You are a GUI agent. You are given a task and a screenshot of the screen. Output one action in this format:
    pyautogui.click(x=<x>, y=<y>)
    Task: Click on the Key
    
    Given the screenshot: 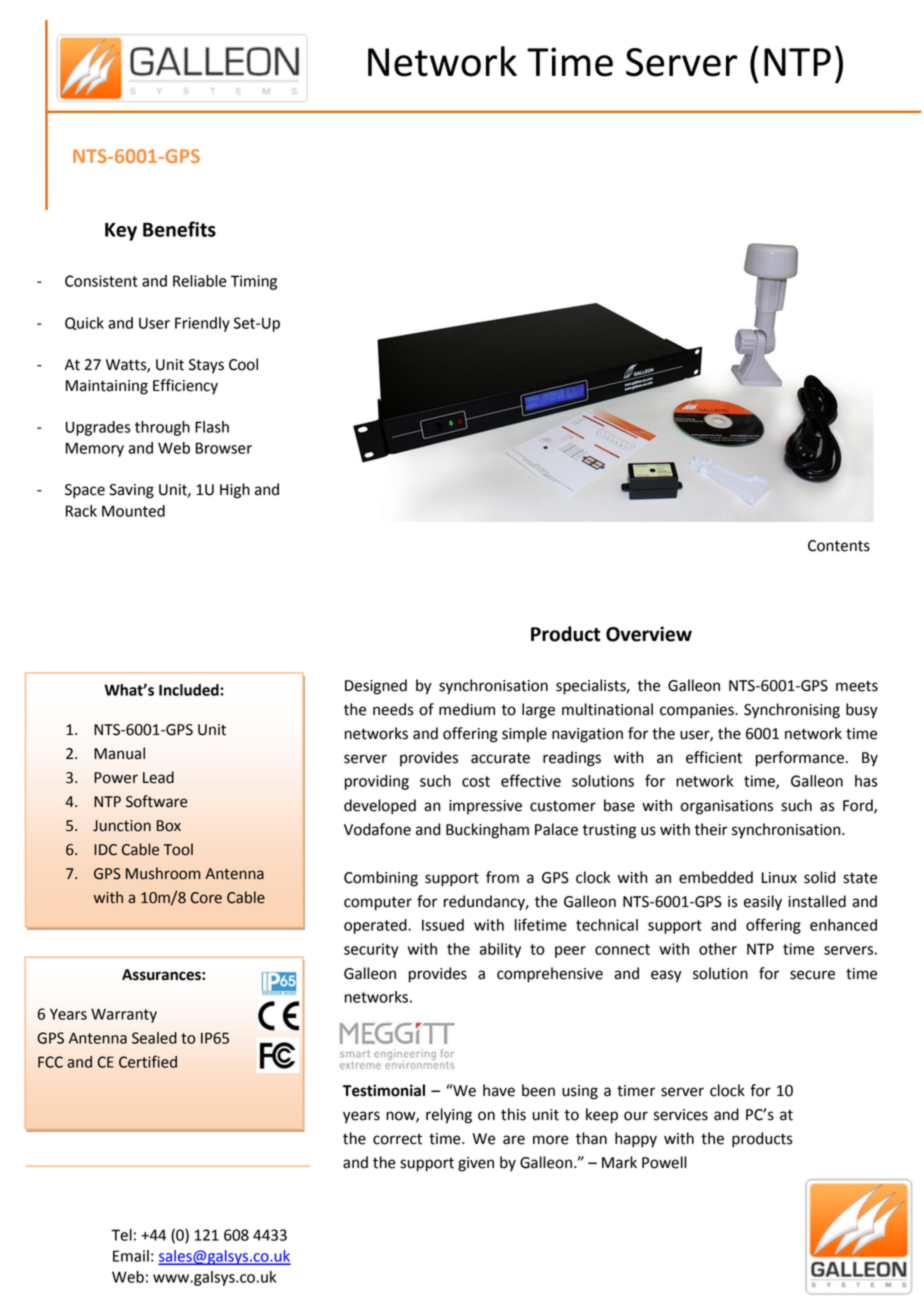 What is the action you would take?
    pyautogui.click(x=121, y=232)
